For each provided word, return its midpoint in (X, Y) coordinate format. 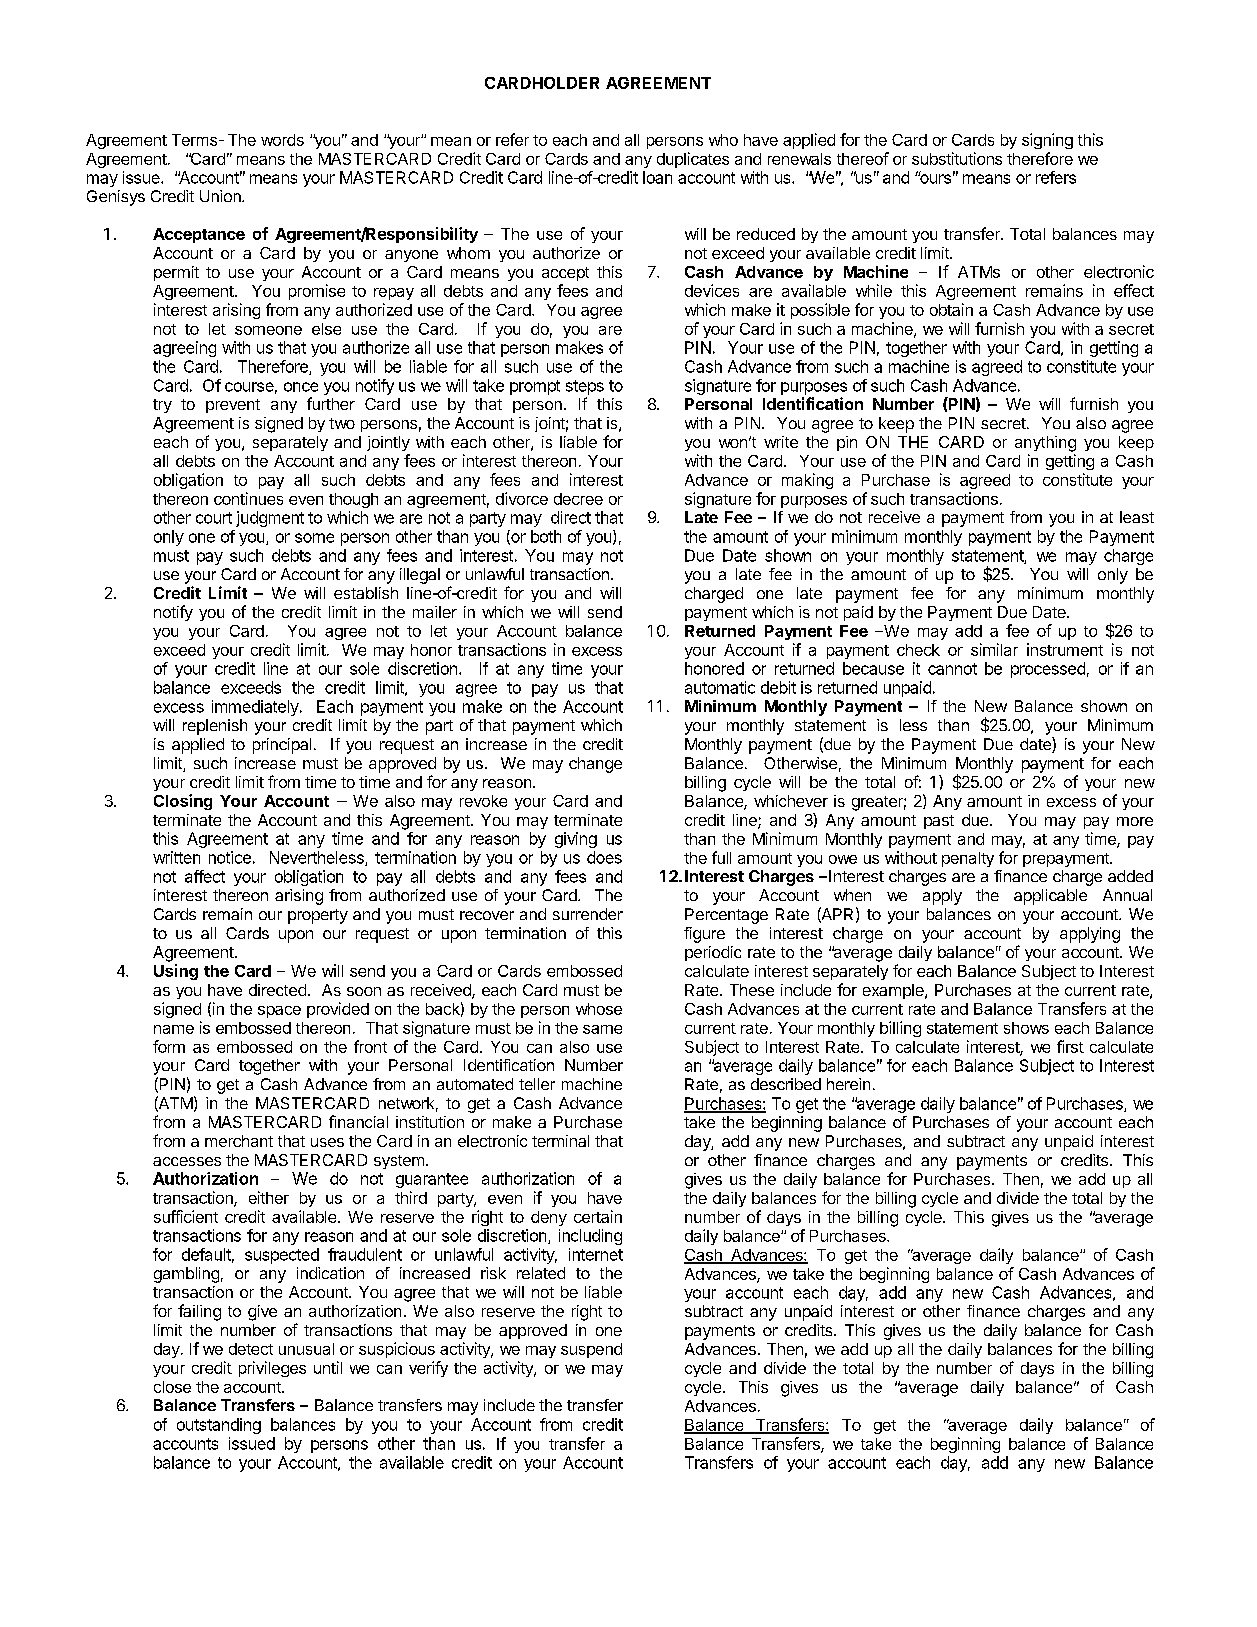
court (214, 518)
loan (657, 177)
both (546, 536)
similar (994, 649)
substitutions (957, 158)
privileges (272, 1369)
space (279, 1012)
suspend (591, 1350)
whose (599, 1009)
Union (221, 196)
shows (1026, 1028)
